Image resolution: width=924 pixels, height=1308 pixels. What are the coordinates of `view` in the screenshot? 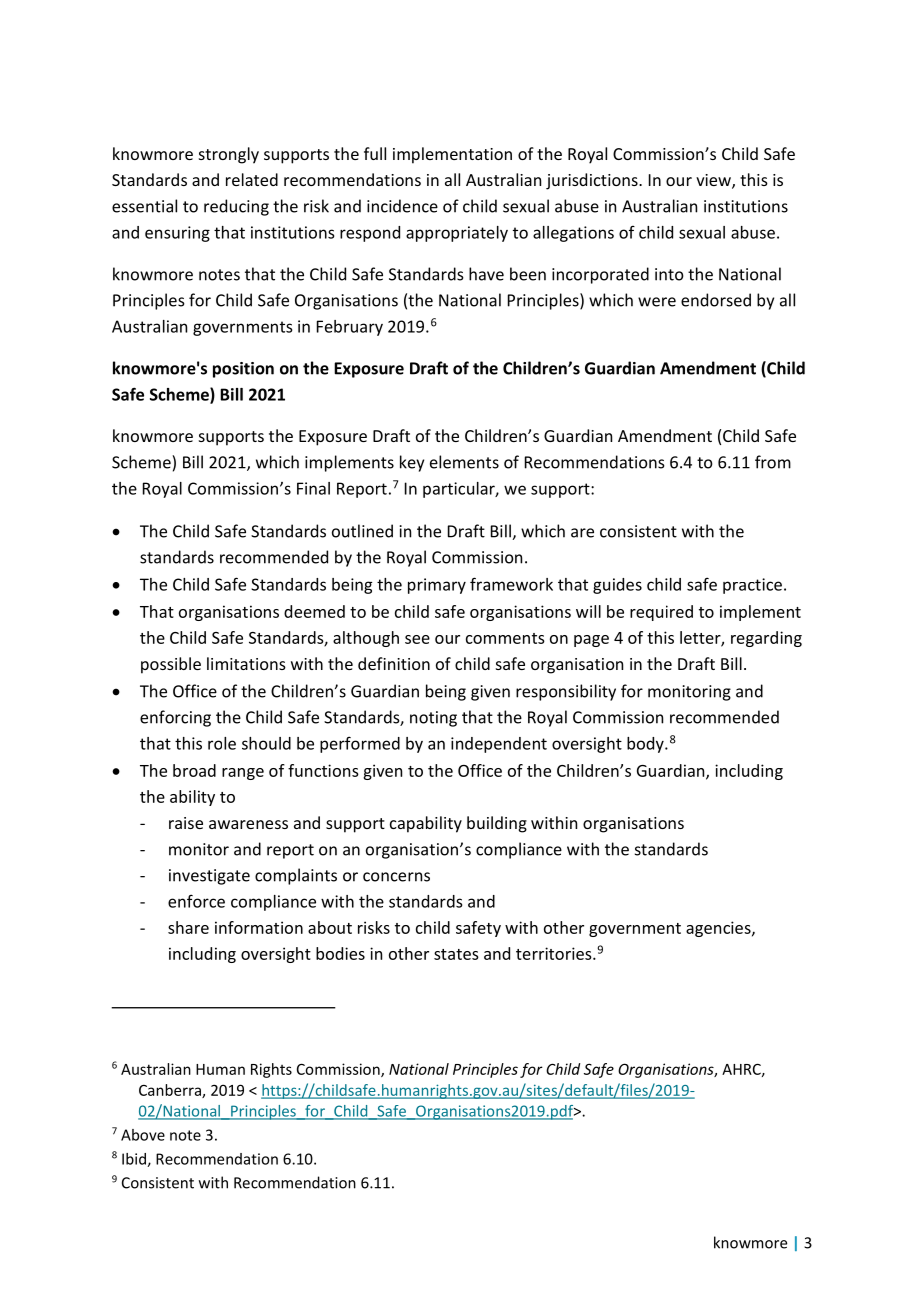 It's located at (714, 181).
